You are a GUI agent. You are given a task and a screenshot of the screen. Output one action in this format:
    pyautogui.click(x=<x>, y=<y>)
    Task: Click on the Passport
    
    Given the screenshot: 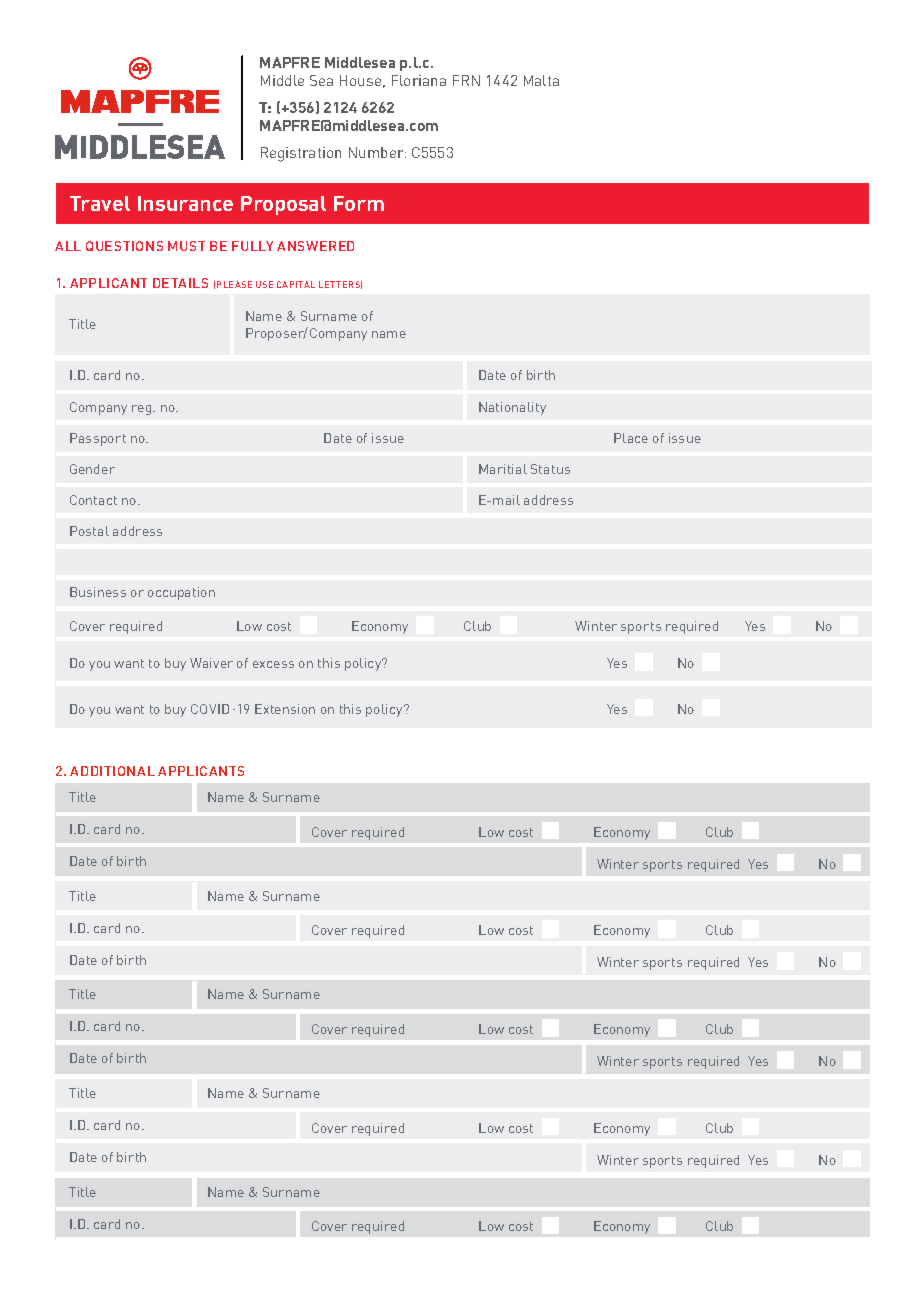 What is the action you would take?
    pyautogui.click(x=98, y=439)
